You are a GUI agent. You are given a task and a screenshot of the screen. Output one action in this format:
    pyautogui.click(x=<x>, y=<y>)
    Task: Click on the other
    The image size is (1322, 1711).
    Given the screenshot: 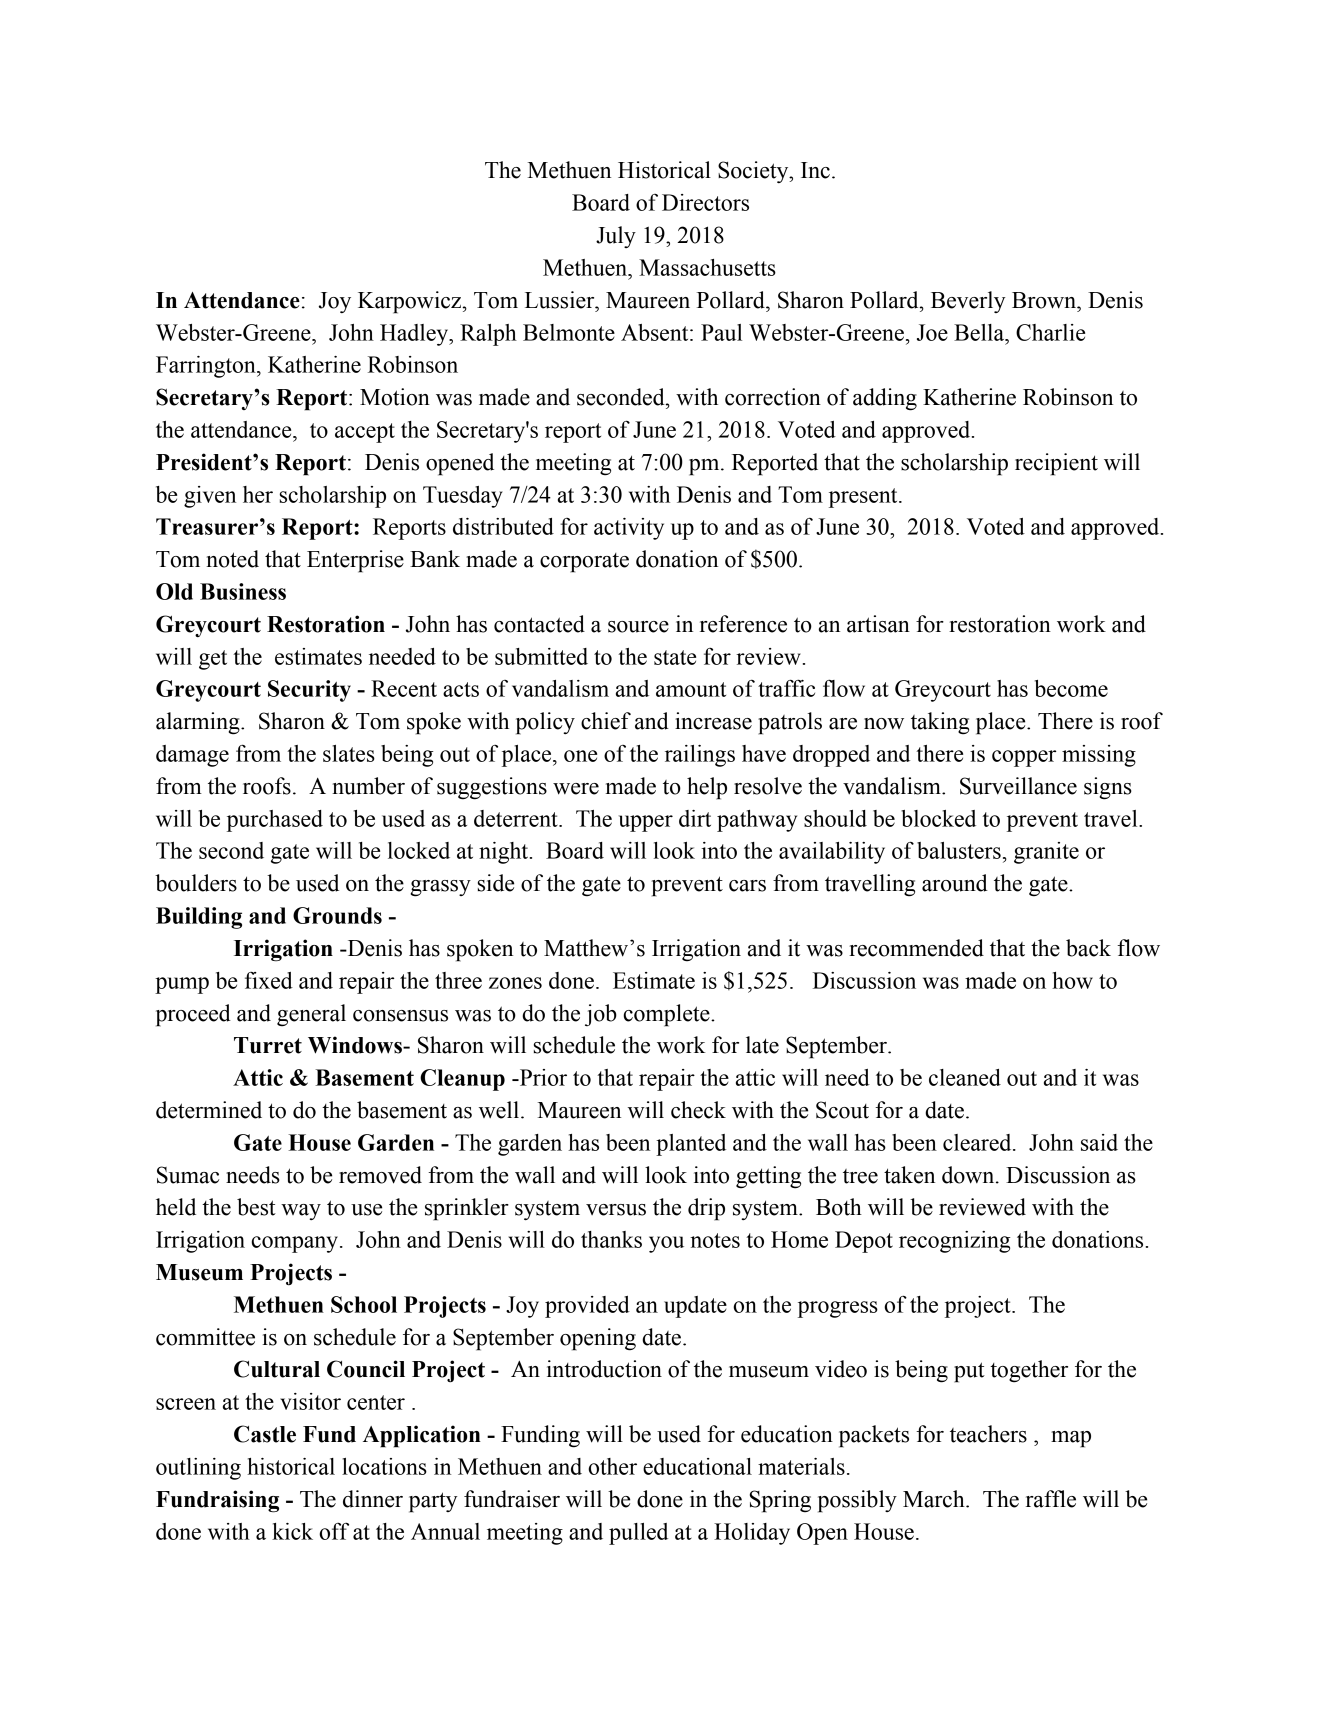 What is the action you would take?
    pyautogui.click(x=612, y=1466)
